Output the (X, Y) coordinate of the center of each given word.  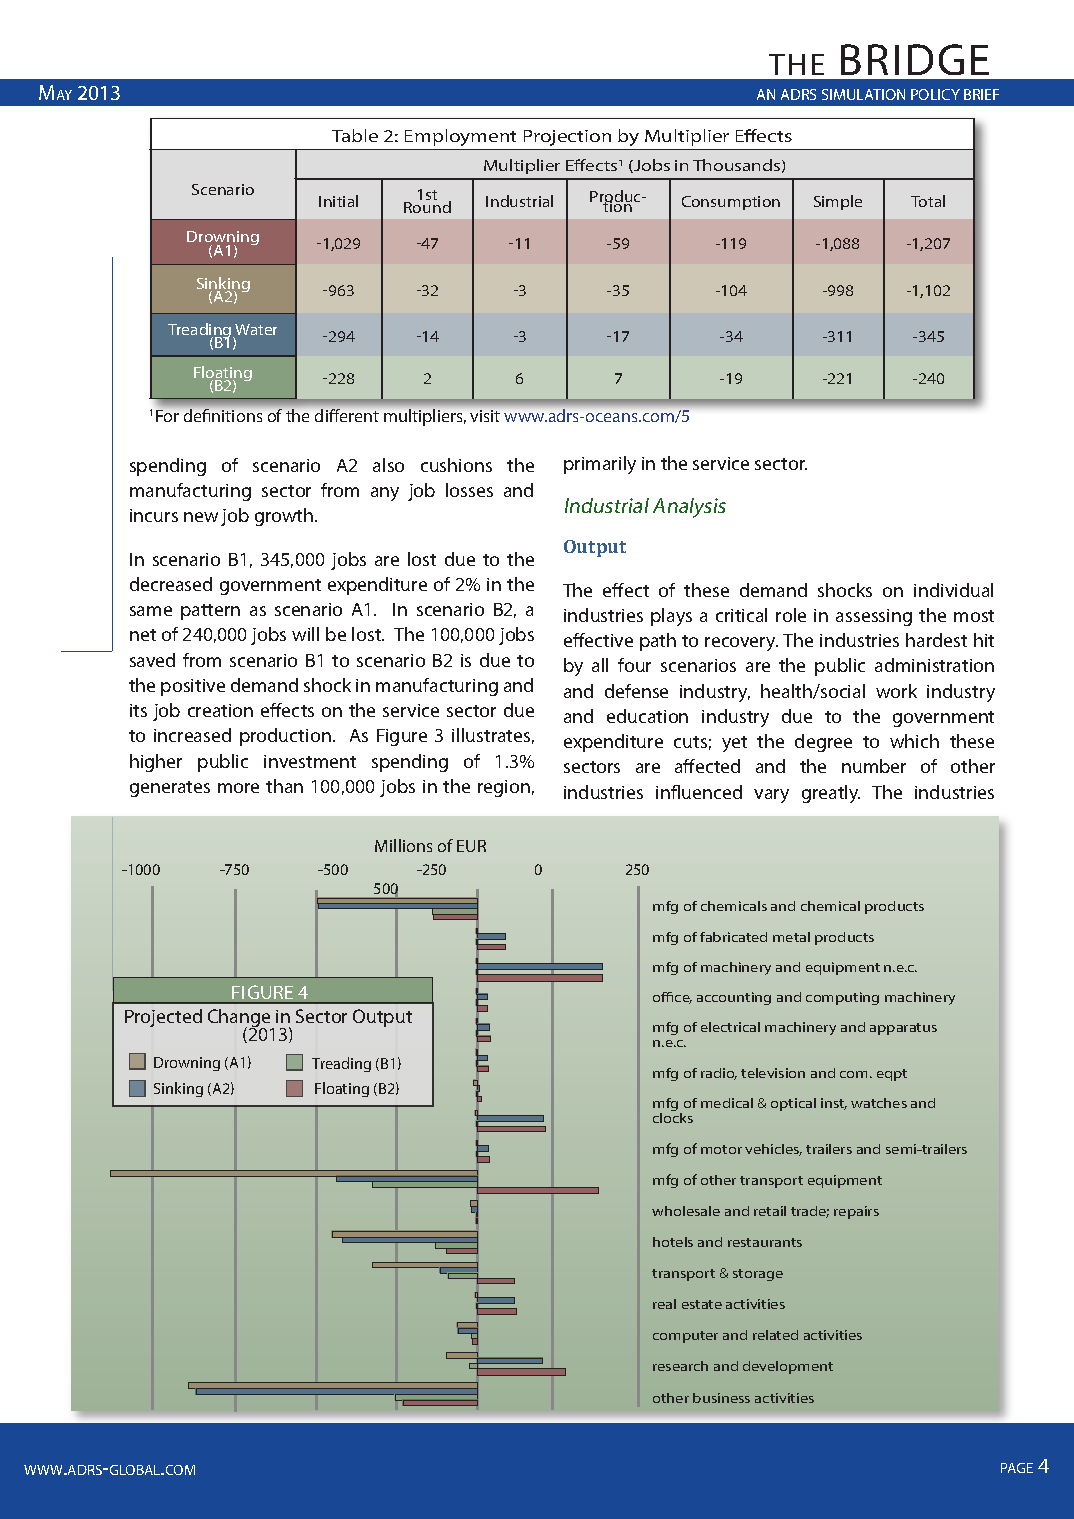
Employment (460, 137)
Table (355, 135)
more (238, 788)
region (504, 788)
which (914, 741)
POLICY (935, 94)
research (680, 1366)
